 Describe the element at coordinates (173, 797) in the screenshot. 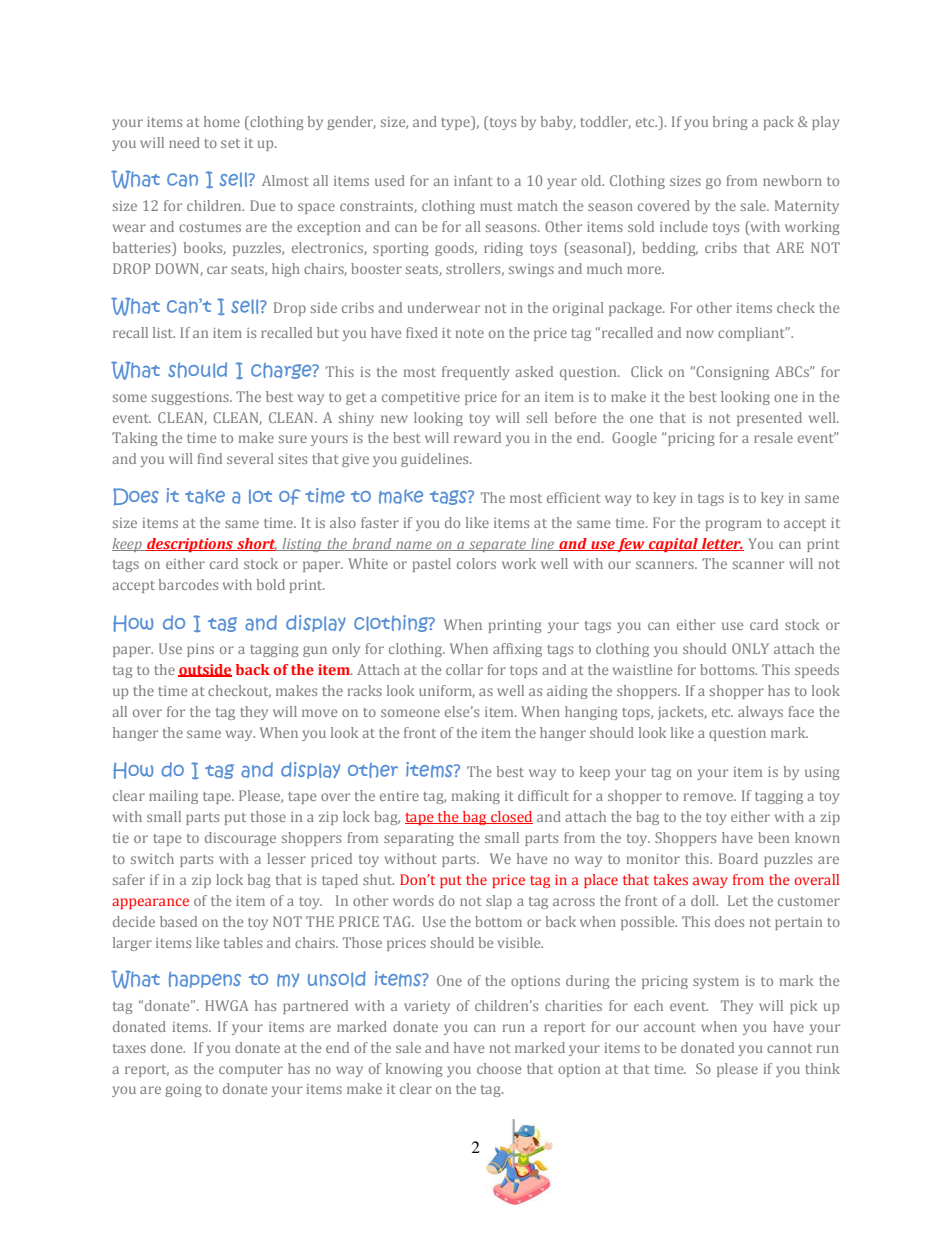

I see `mailing` at that location.
